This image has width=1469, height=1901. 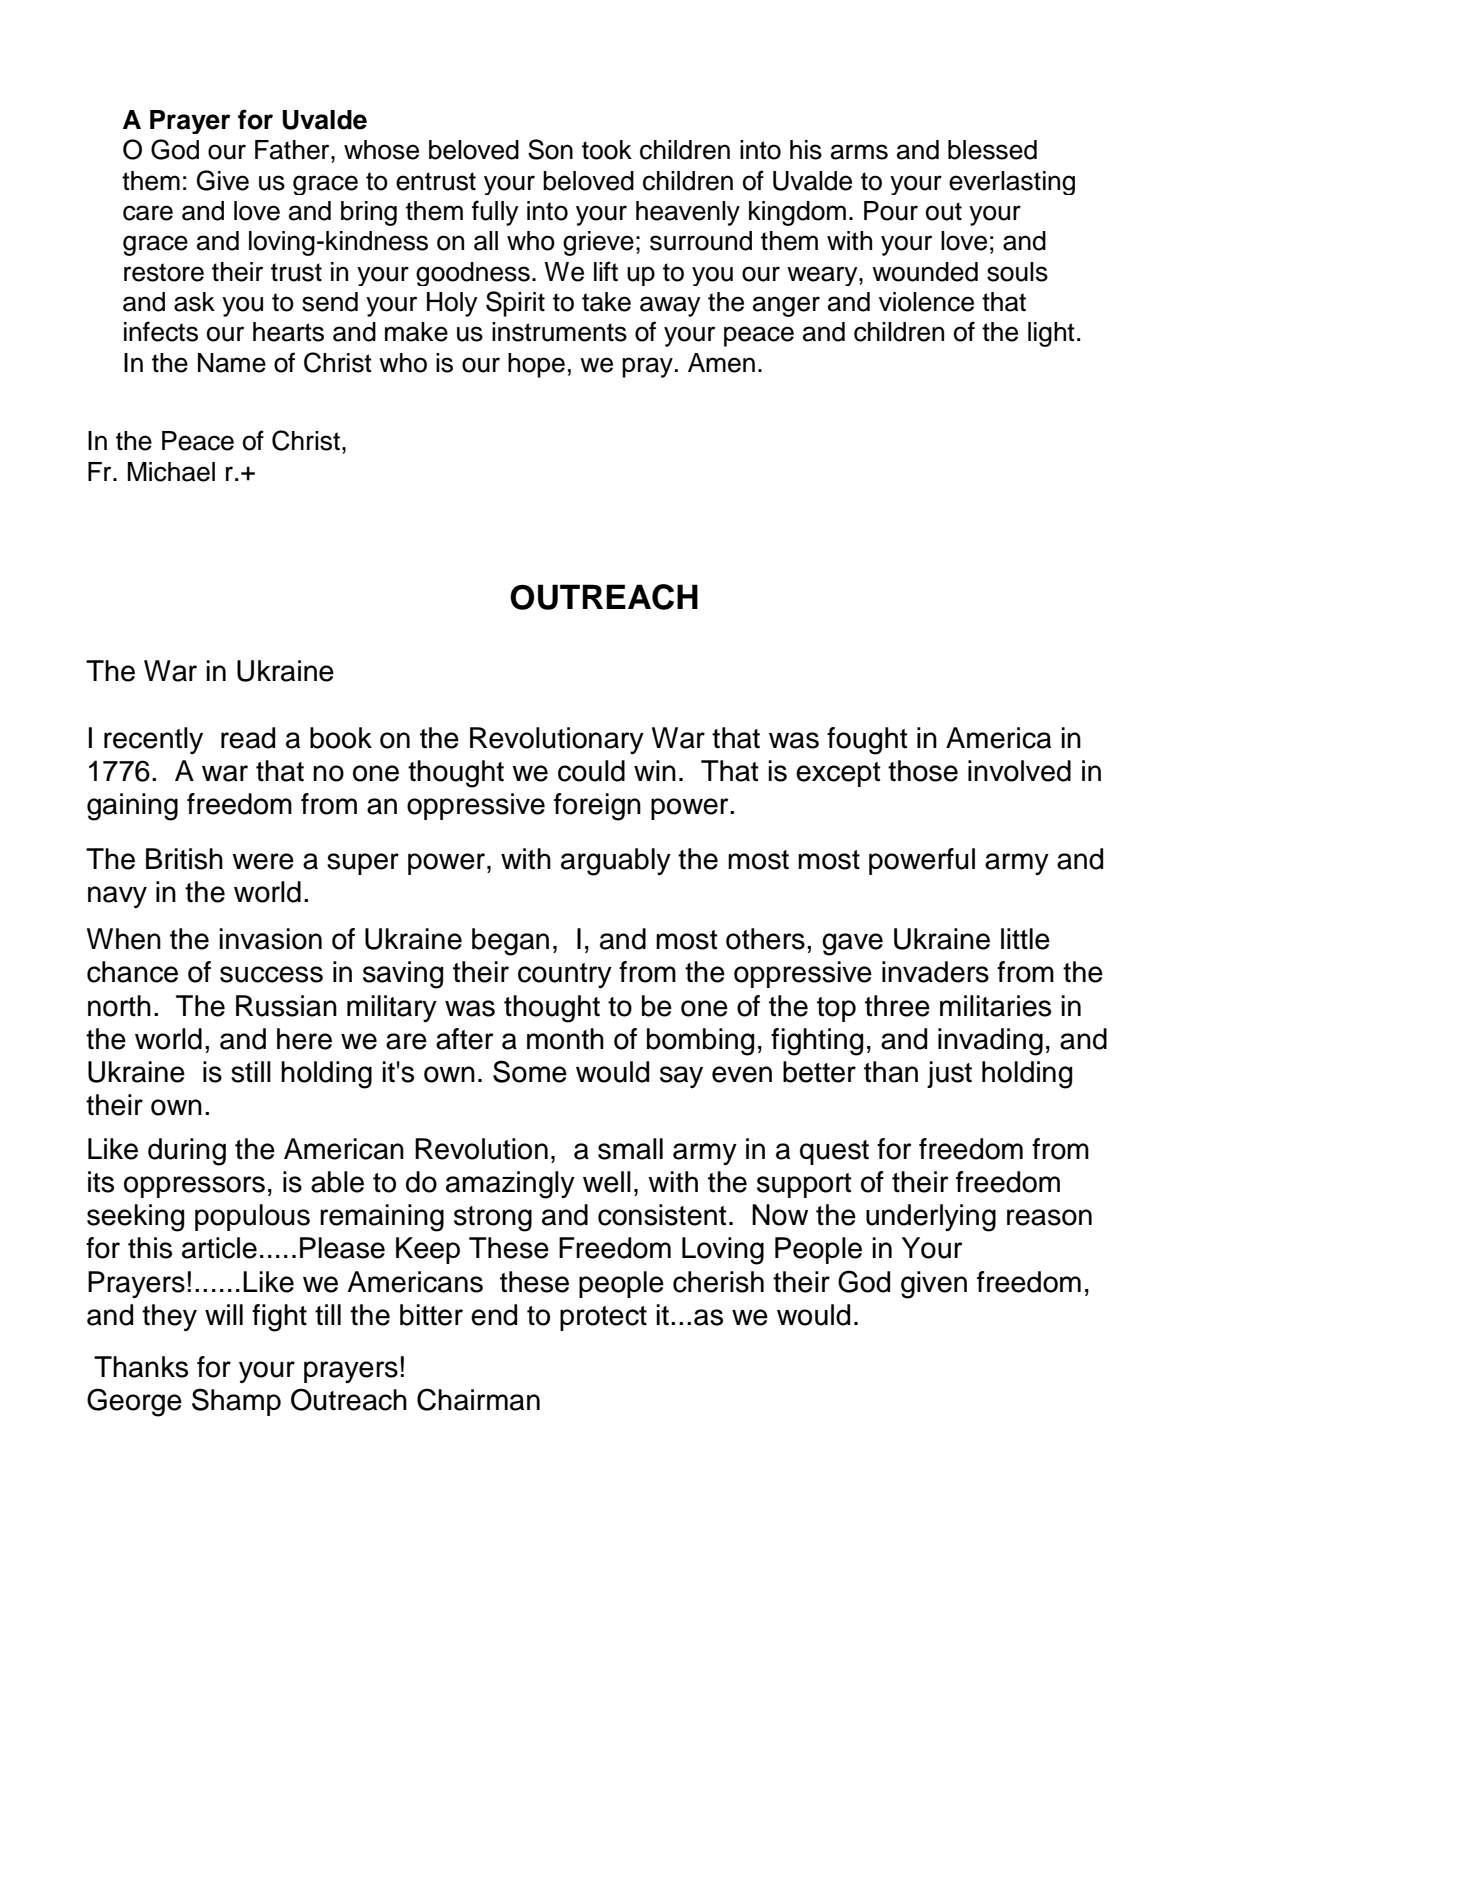 What do you see at coordinates (607, 150) in the image?
I see `took` at bounding box center [607, 150].
